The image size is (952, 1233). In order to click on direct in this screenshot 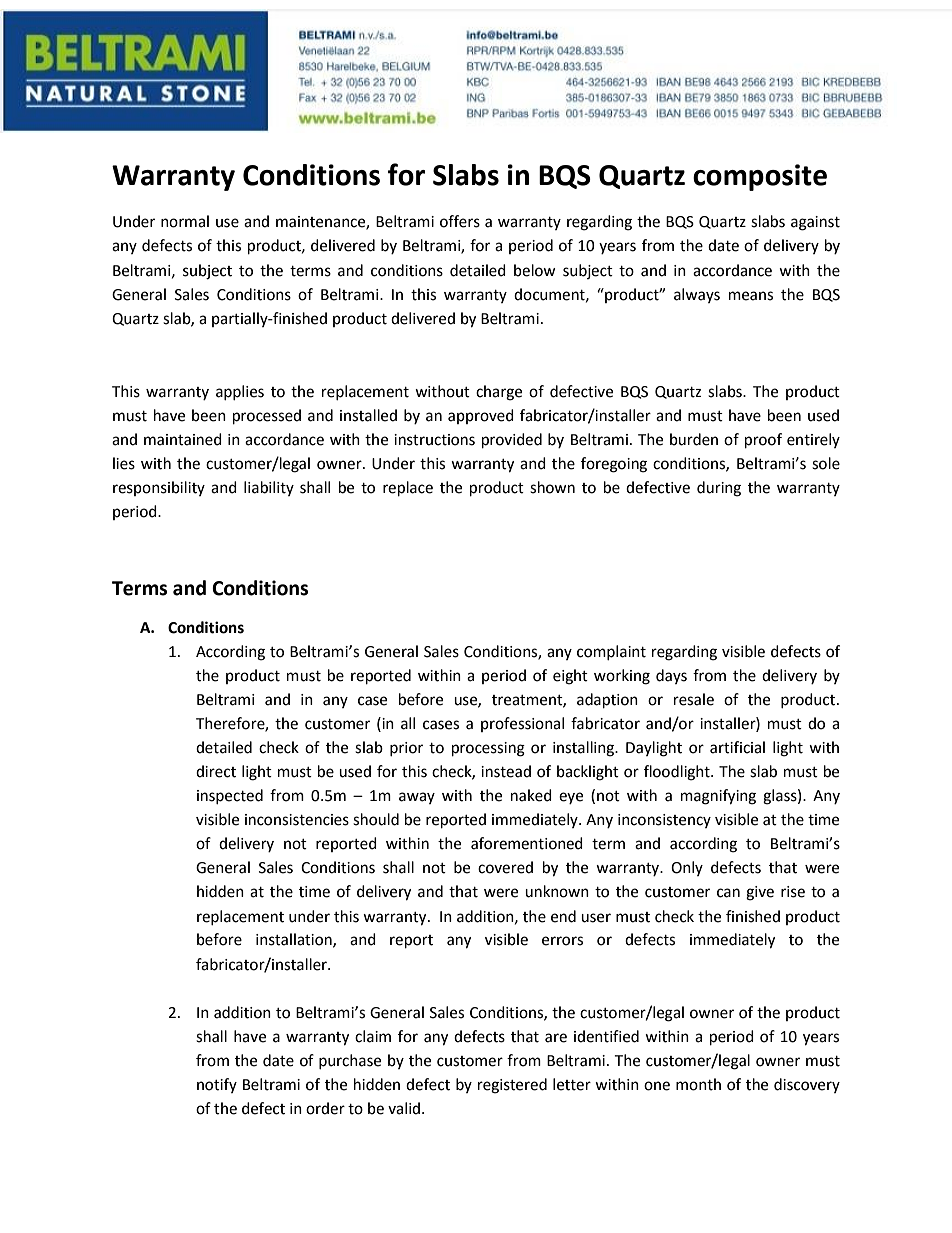, I will do `click(216, 771)`.
